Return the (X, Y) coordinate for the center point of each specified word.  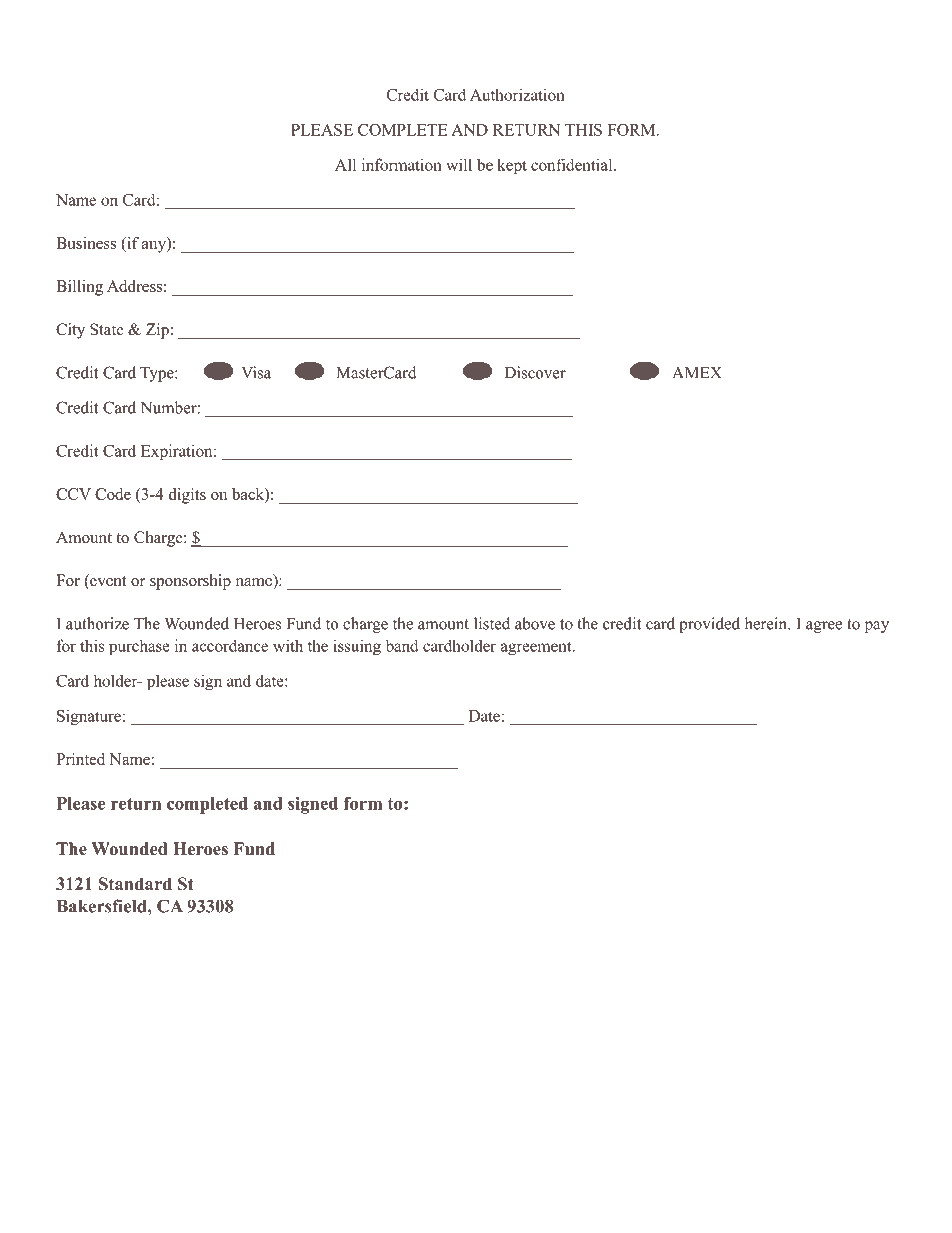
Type (158, 374)
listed (492, 623)
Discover (535, 372)
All (345, 164)
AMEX (697, 373)
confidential (573, 164)
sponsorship (190, 582)
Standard (135, 884)
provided (709, 625)
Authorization (517, 94)
